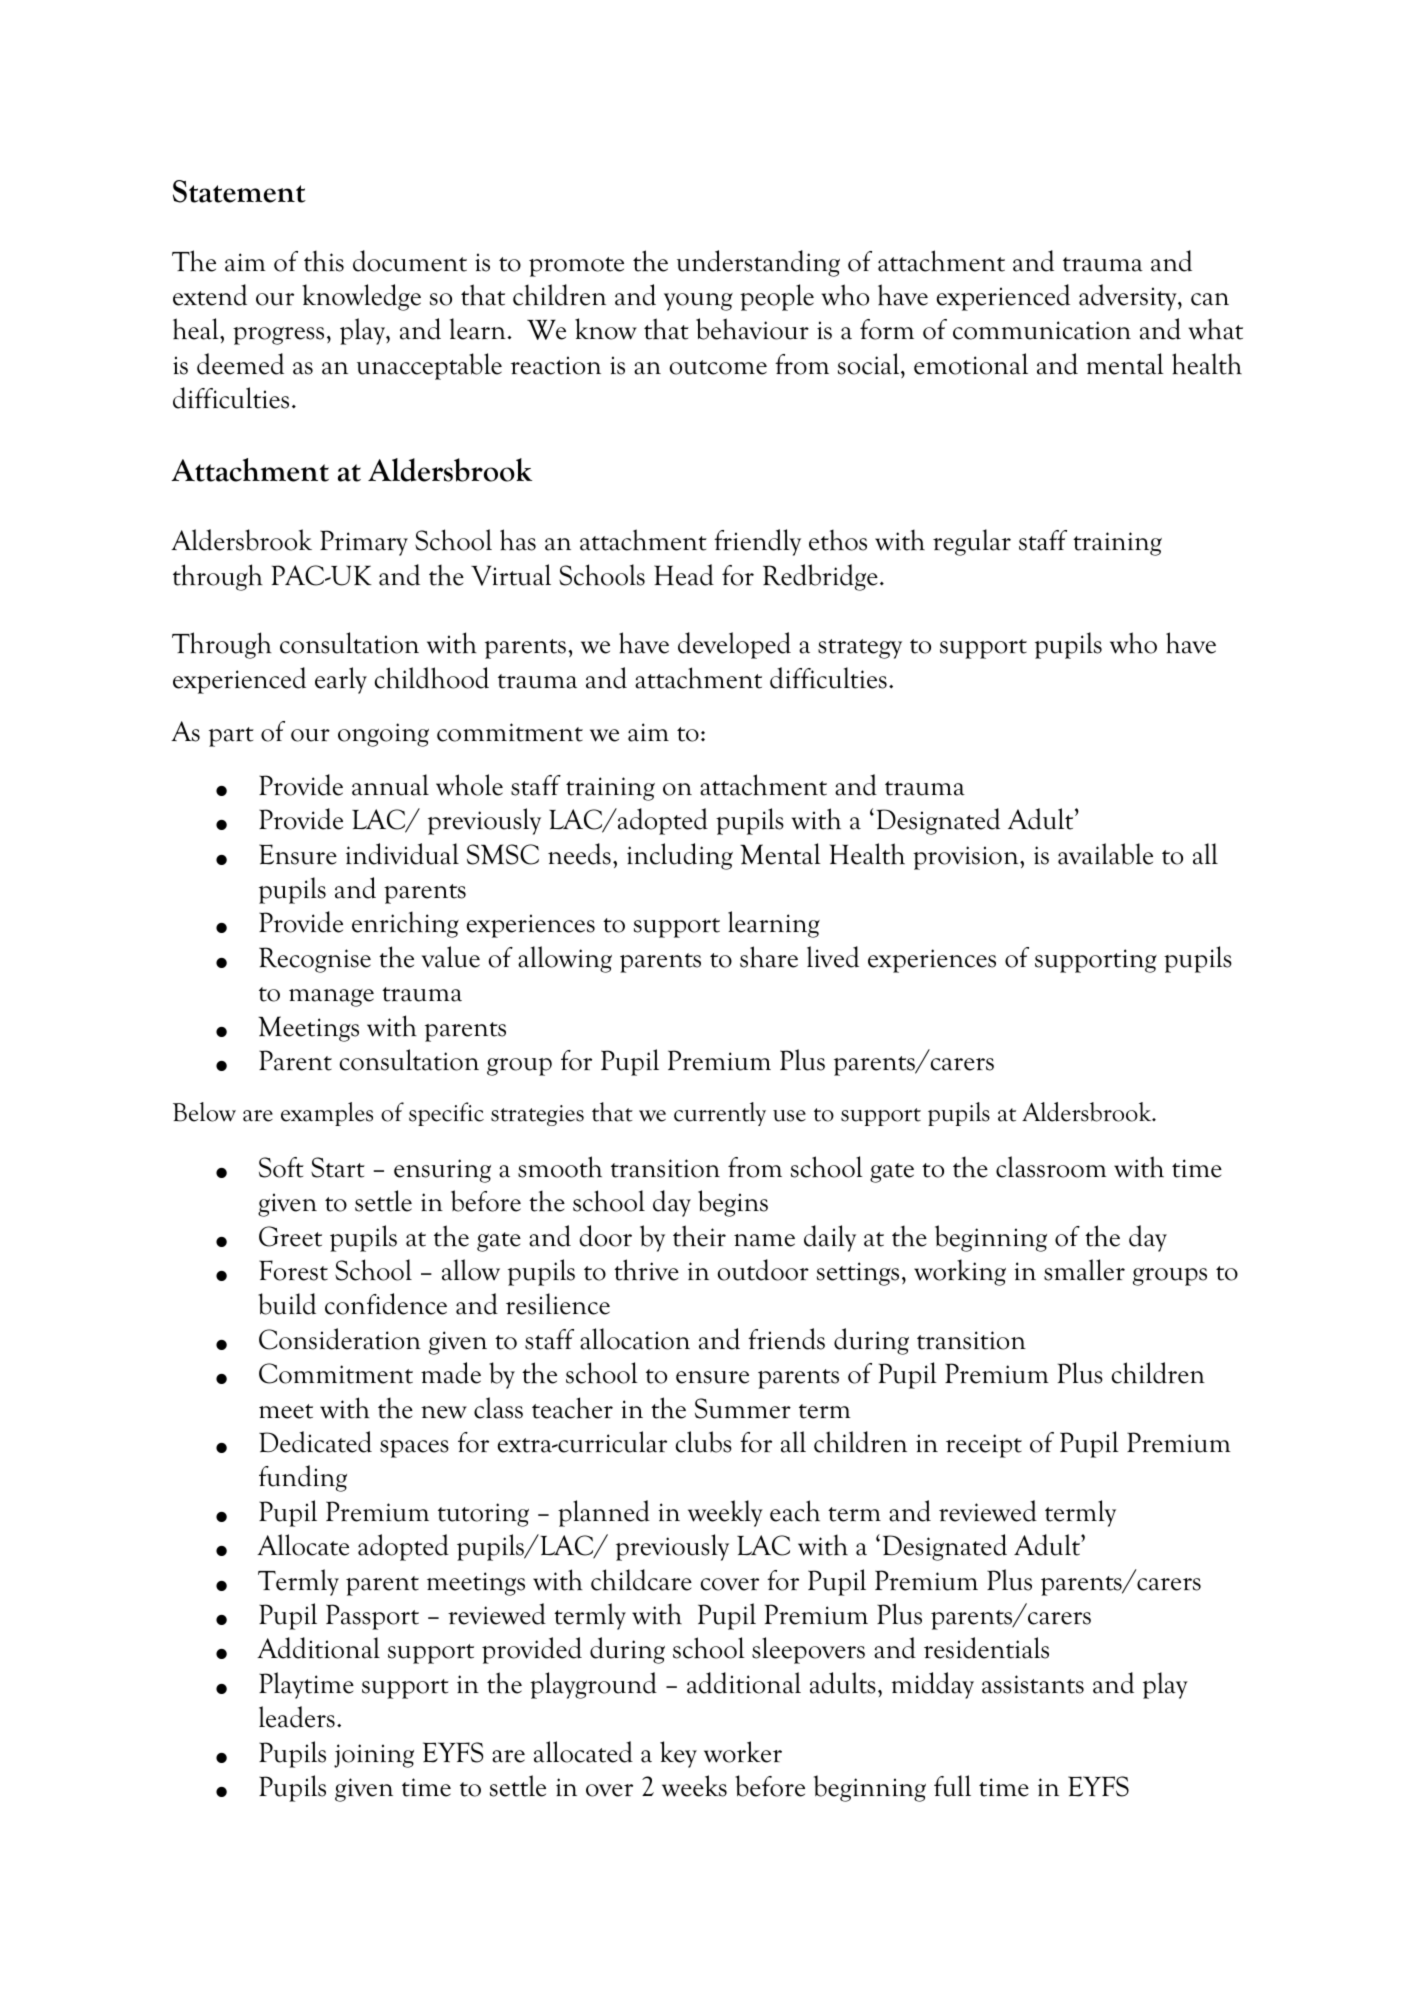  What do you see at coordinates (769, 957) in the page?
I see `share` at bounding box center [769, 957].
